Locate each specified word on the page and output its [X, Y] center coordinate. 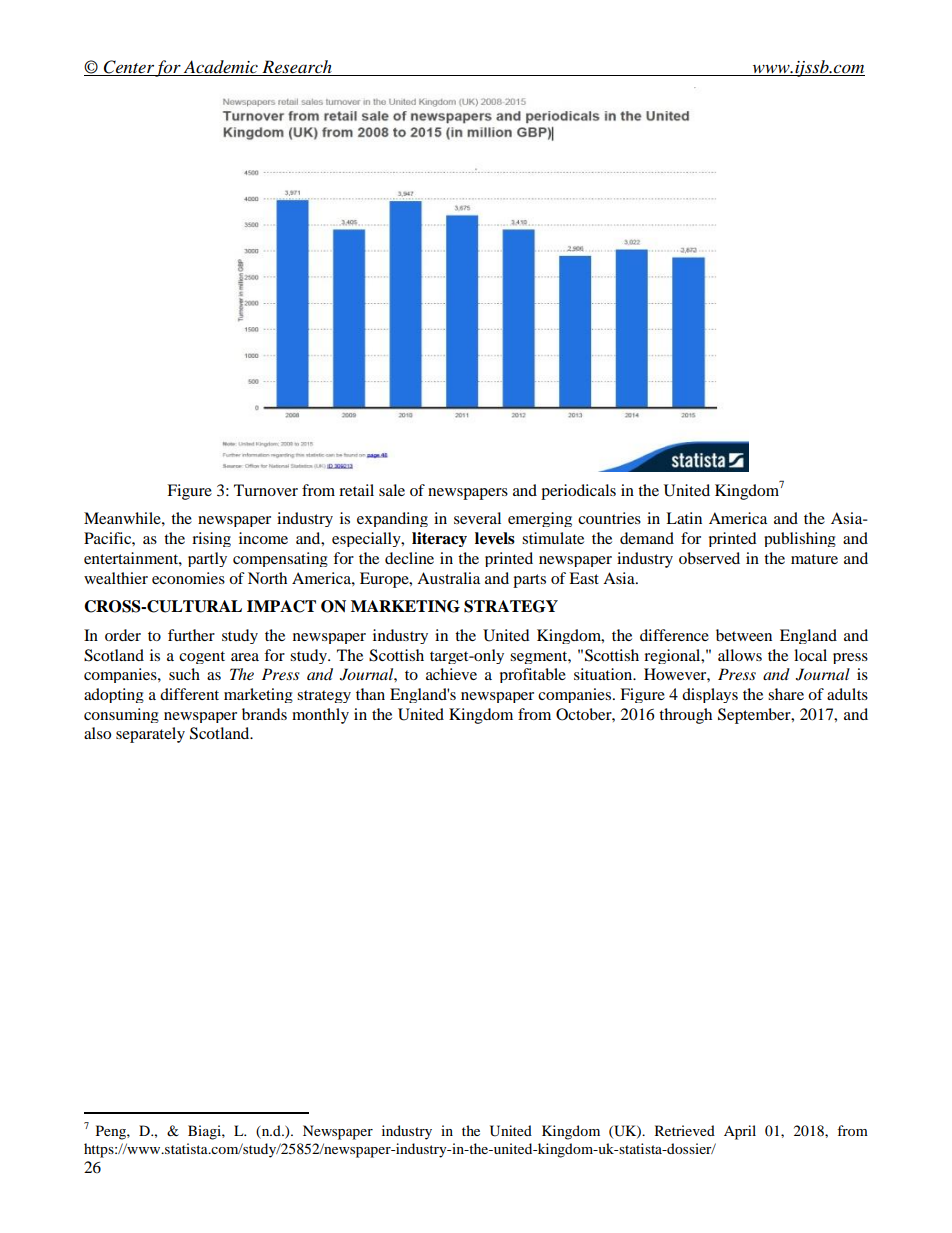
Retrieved [685, 1130]
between [744, 635]
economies [188, 578]
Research [297, 68]
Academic [221, 68]
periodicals [578, 492]
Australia [448, 578]
